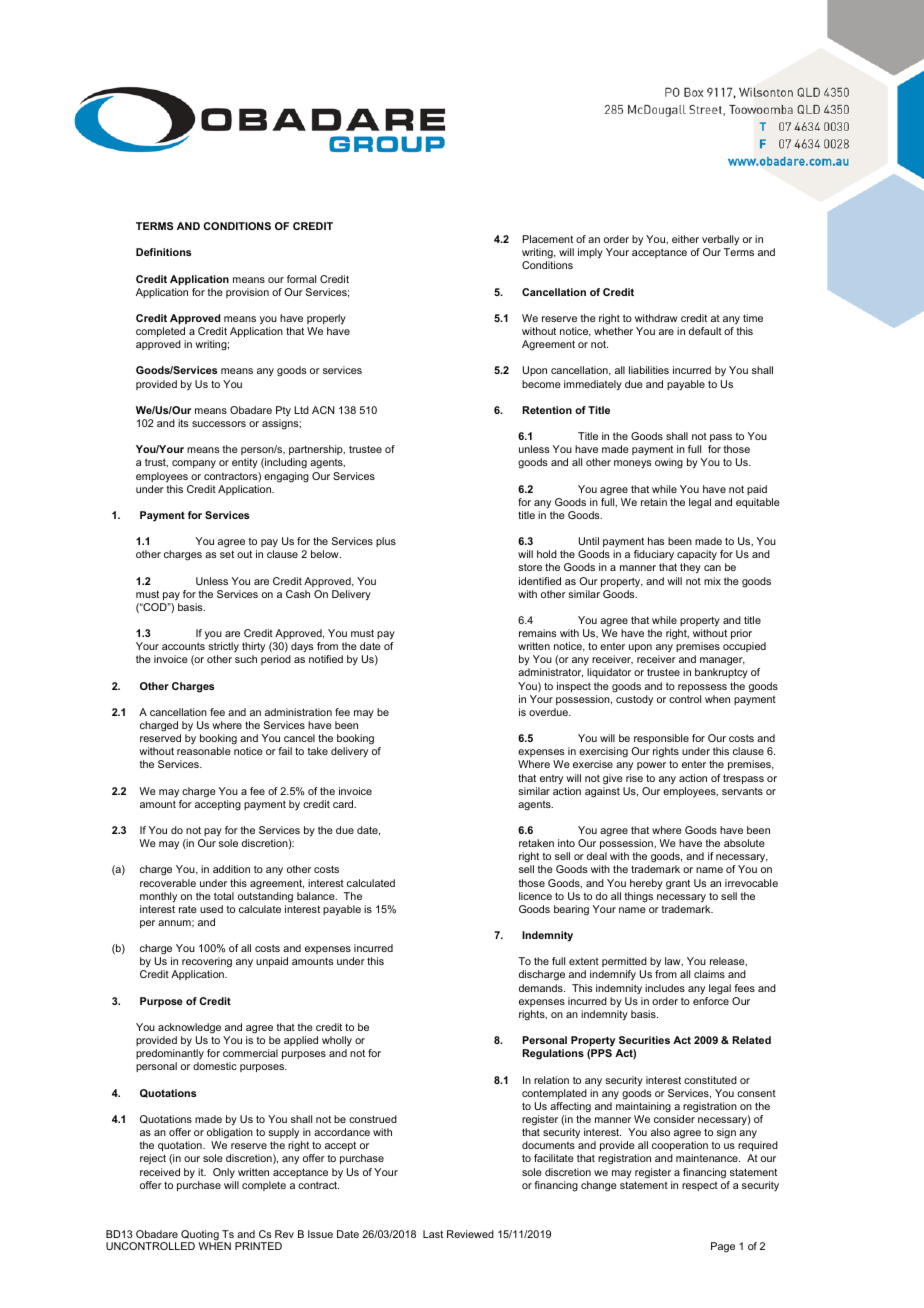 The height and width of the screenshot is (1308, 924). I want to click on Placement, so click(548, 239).
